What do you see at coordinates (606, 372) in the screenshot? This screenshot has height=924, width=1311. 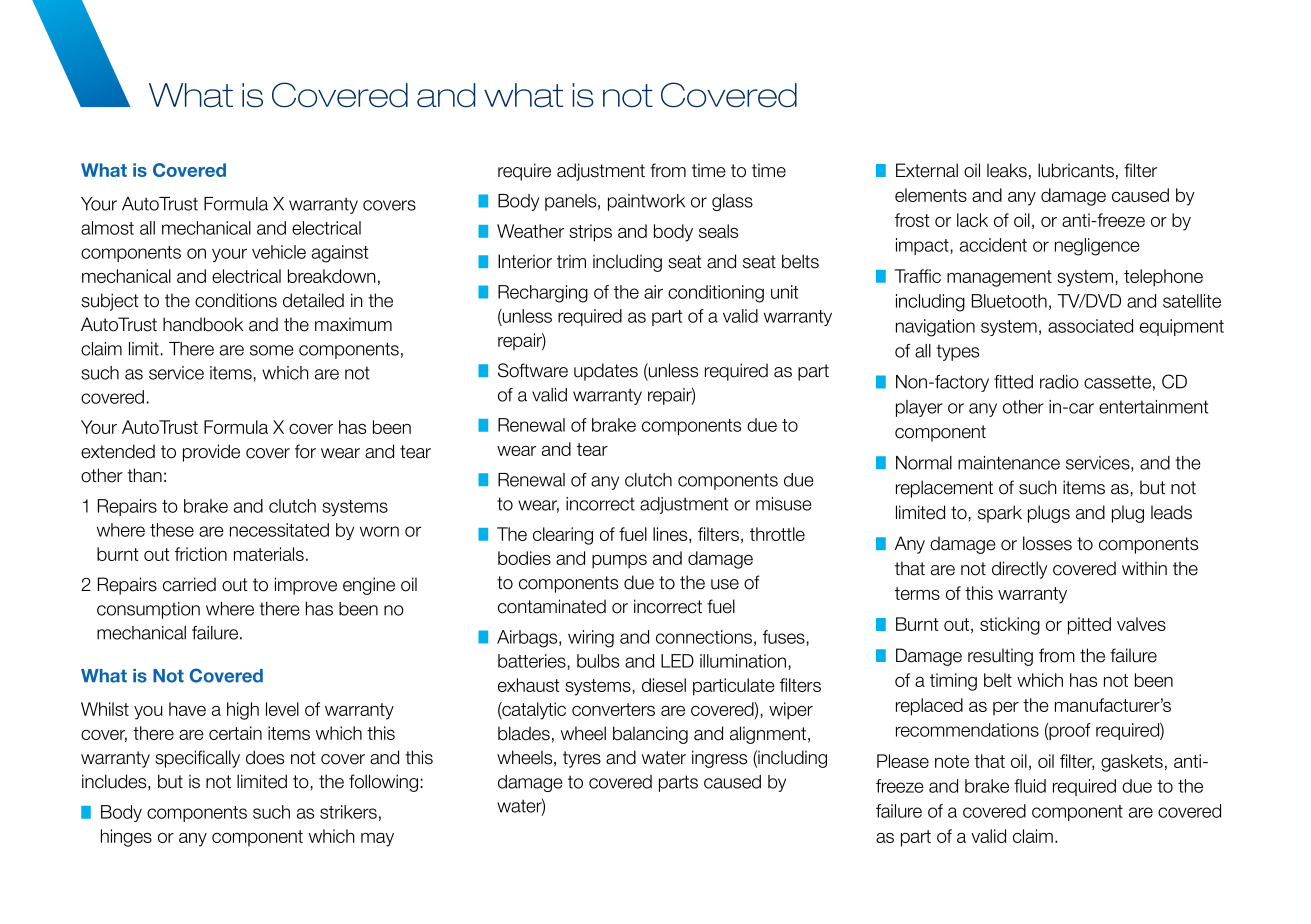 I see `updates` at bounding box center [606, 372].
